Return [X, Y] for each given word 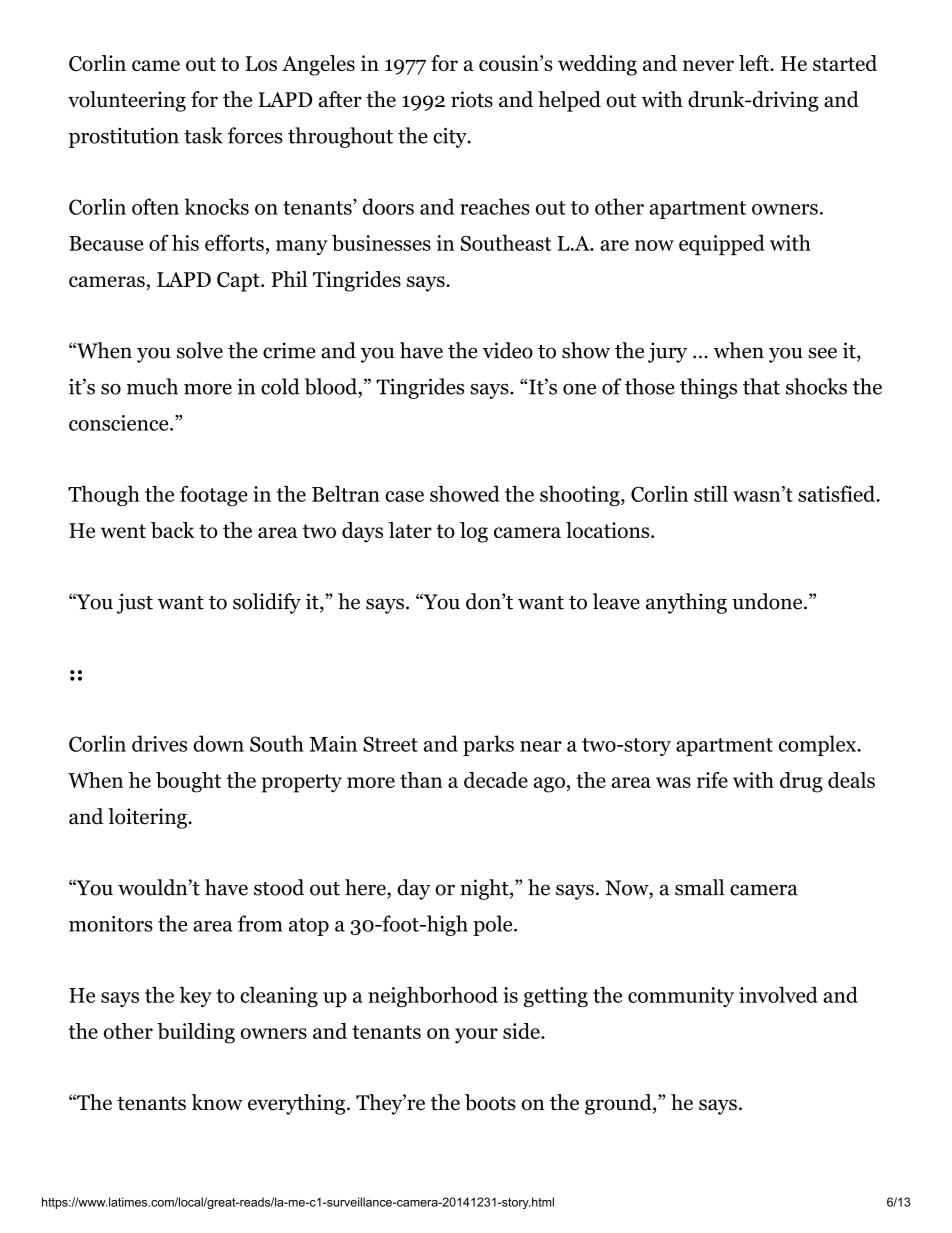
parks [488, 745]
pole [492, 925]
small [699, 887]
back [173, 530]
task [203, 135]
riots [472, 99]
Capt [239, 282]
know [217, 1102]
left [755, 63]
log [474, 532]
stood [279, 887]
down [218, 743]
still [711, 493]
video [508, 350]
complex [818, 745]
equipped [722, 244]
